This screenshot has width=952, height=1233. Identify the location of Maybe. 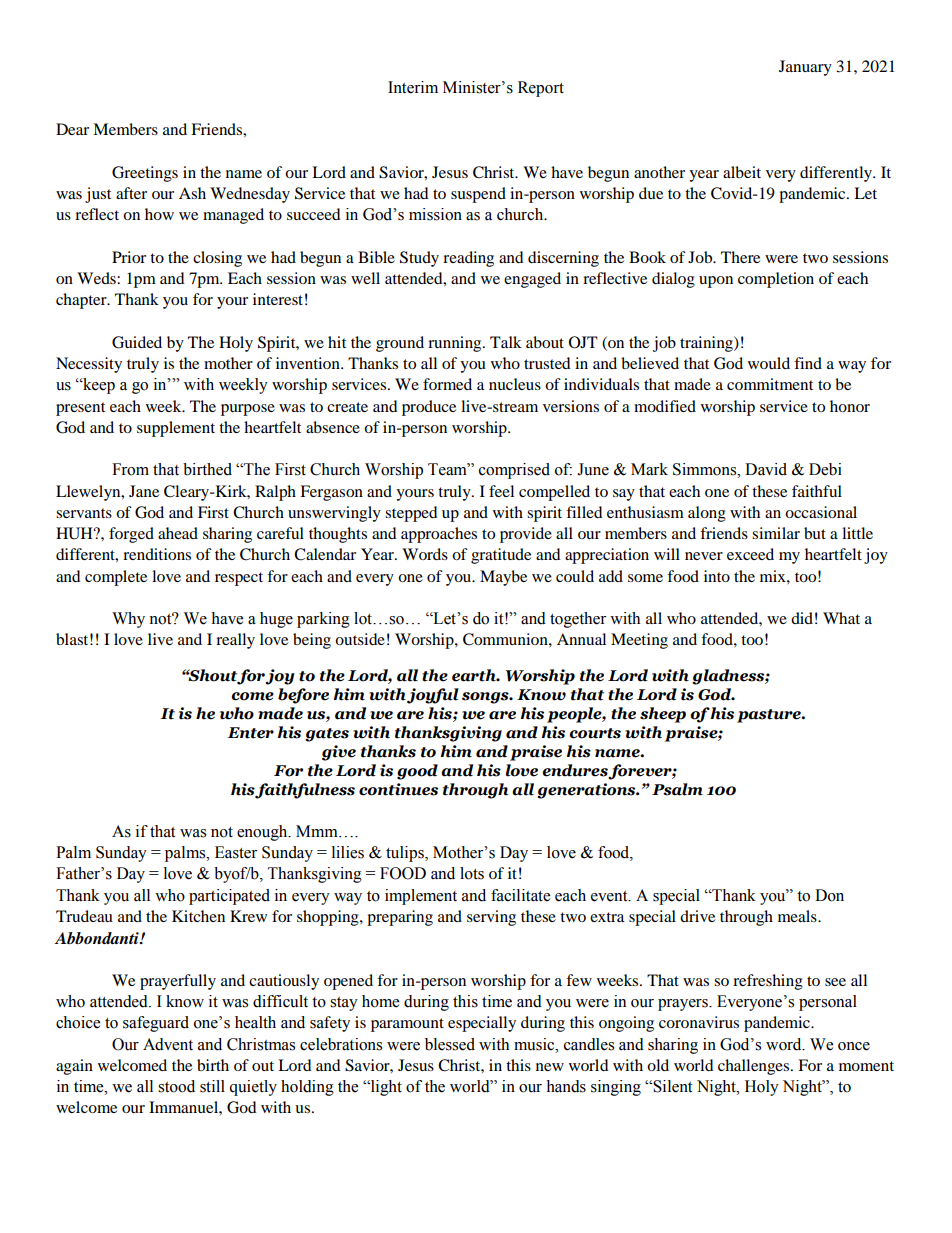
(503, 578).
